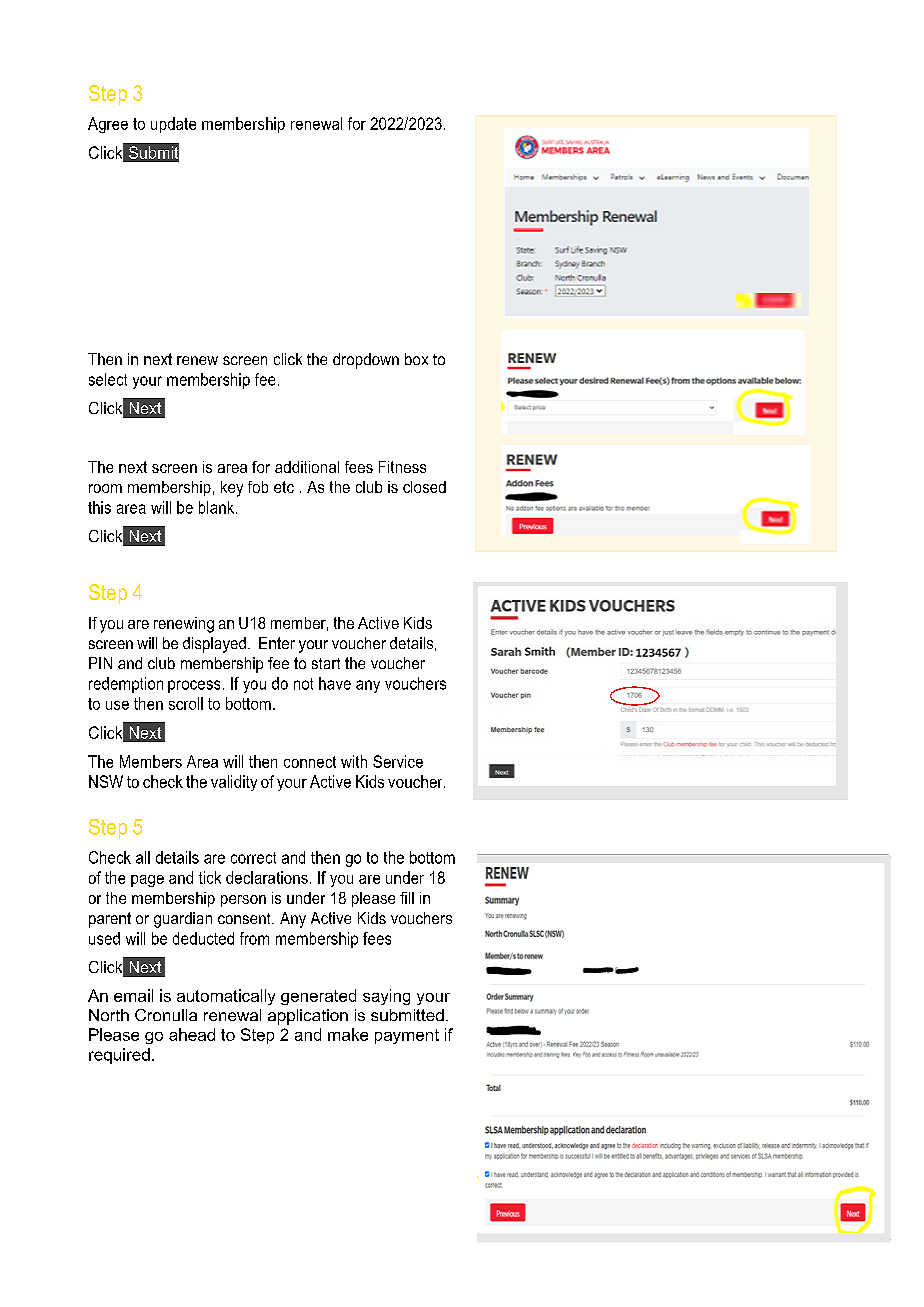 Image resolution: width=924 pixels, height=1307 pixels. Describe the element at coordinates (386, 997) in the page. I see `saying` at that location.
